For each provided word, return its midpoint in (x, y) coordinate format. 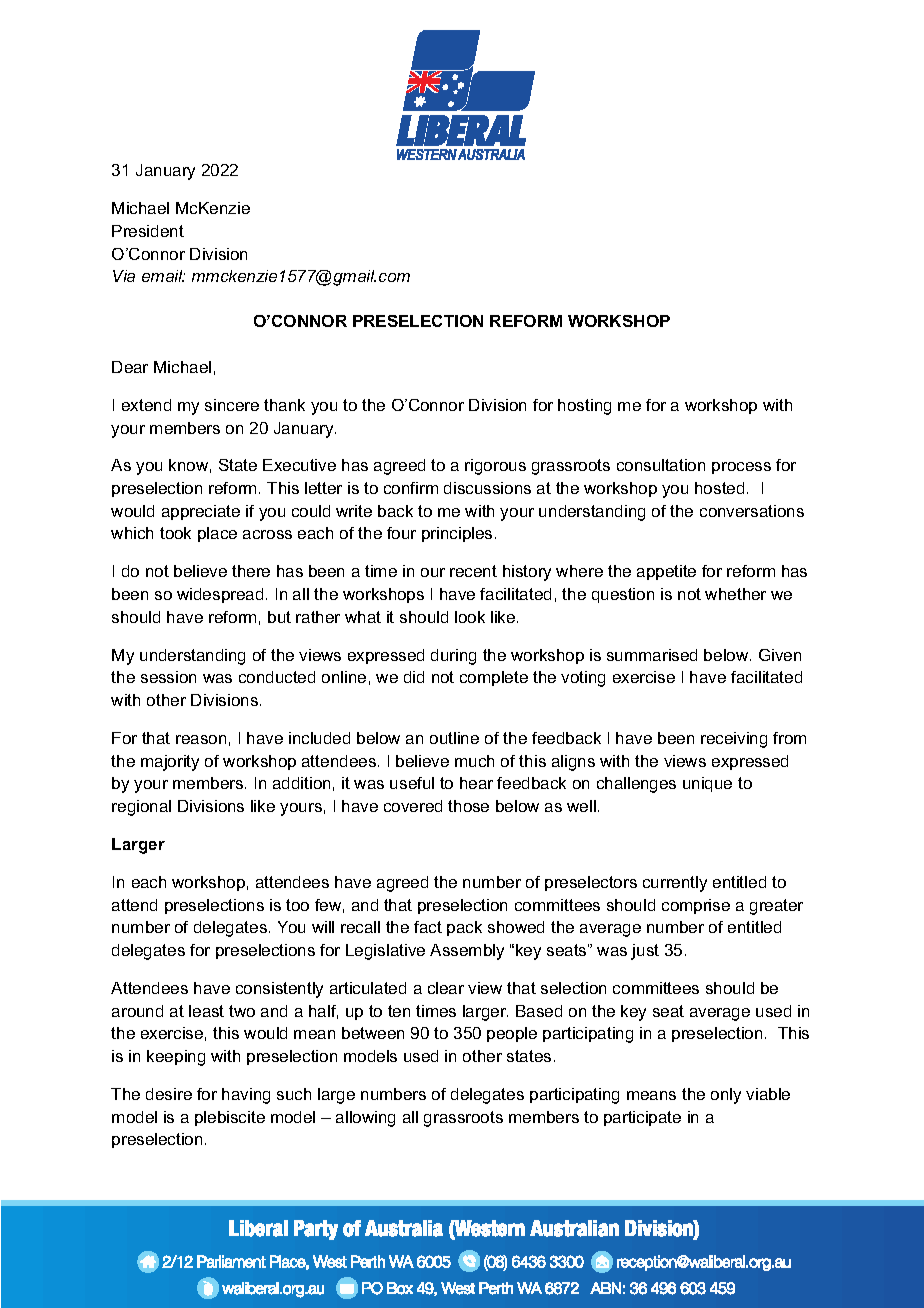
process (741, 468)
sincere (232, 405)
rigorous (495, 467)
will (323, 927)
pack (464, 928)
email (163, 276)
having (246, 1096)
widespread (220, 595)
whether (735, 594)
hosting (584, 407)
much (474, 761)
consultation (661, 465)
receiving (734, 740)
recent (473, 571)
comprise (696, 906)
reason (201, 739)
